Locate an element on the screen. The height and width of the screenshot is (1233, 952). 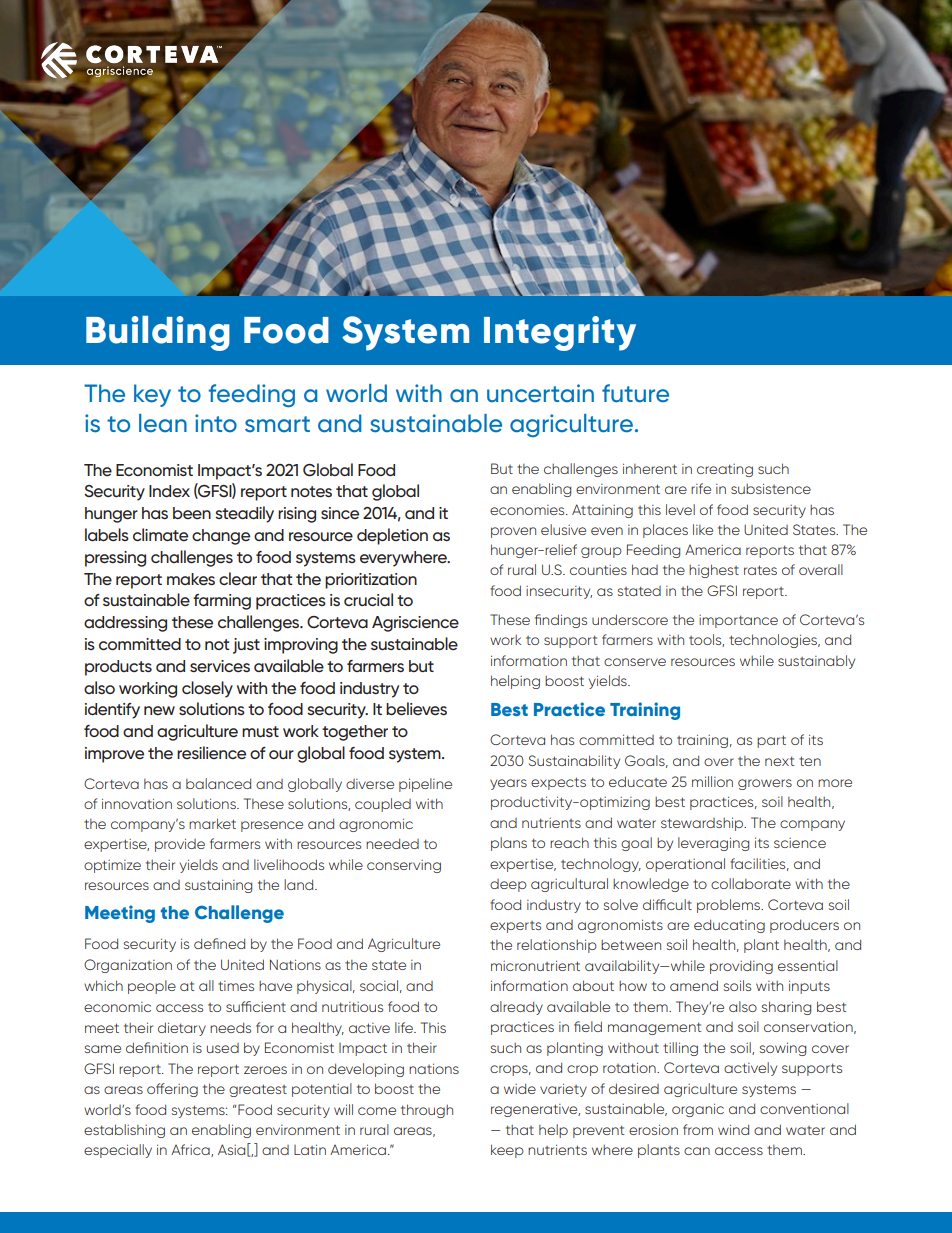
Africa is located at coordinates (191, 1150).
